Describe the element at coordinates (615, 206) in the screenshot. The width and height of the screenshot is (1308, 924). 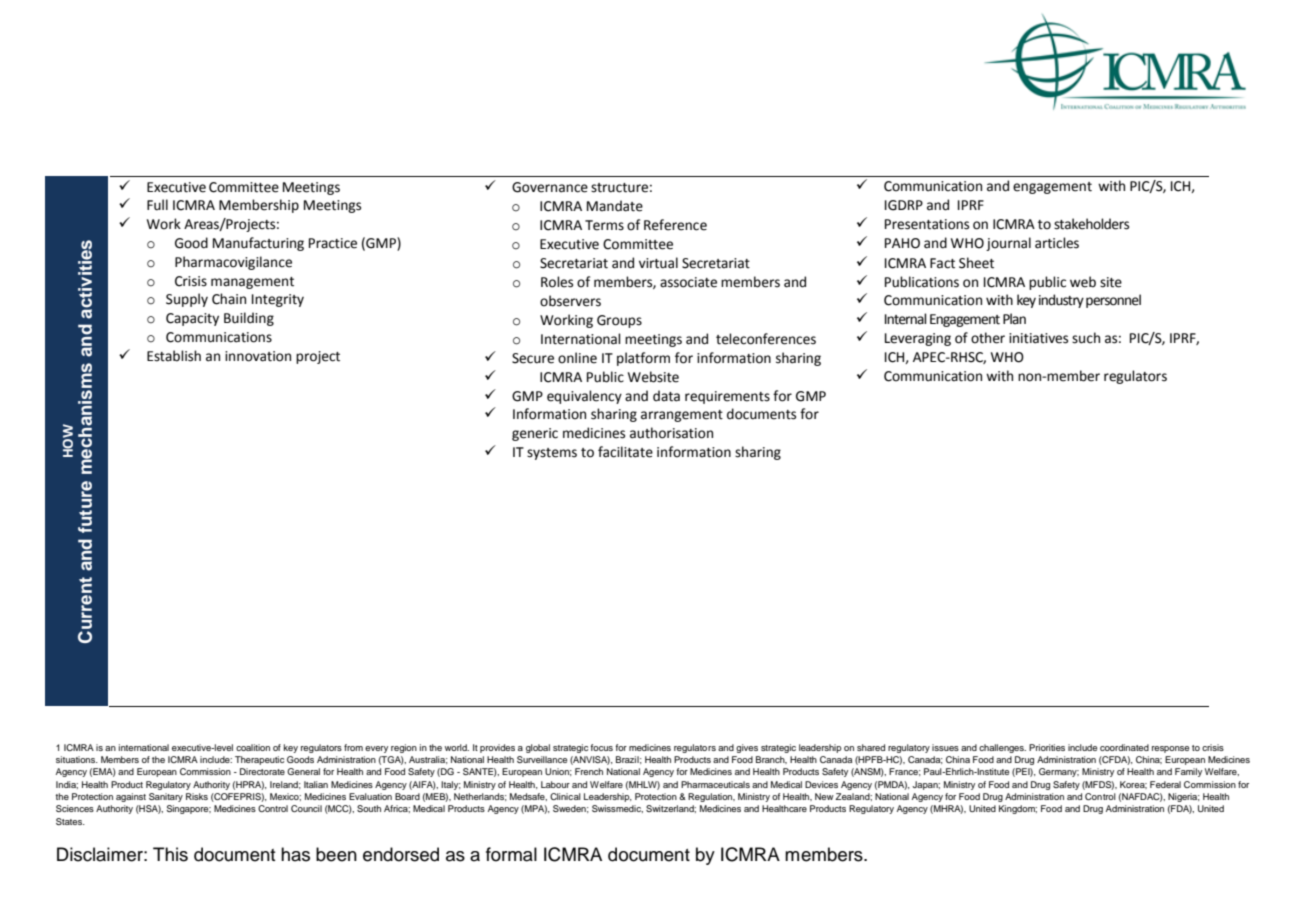
I see `Mandate` at that location.
